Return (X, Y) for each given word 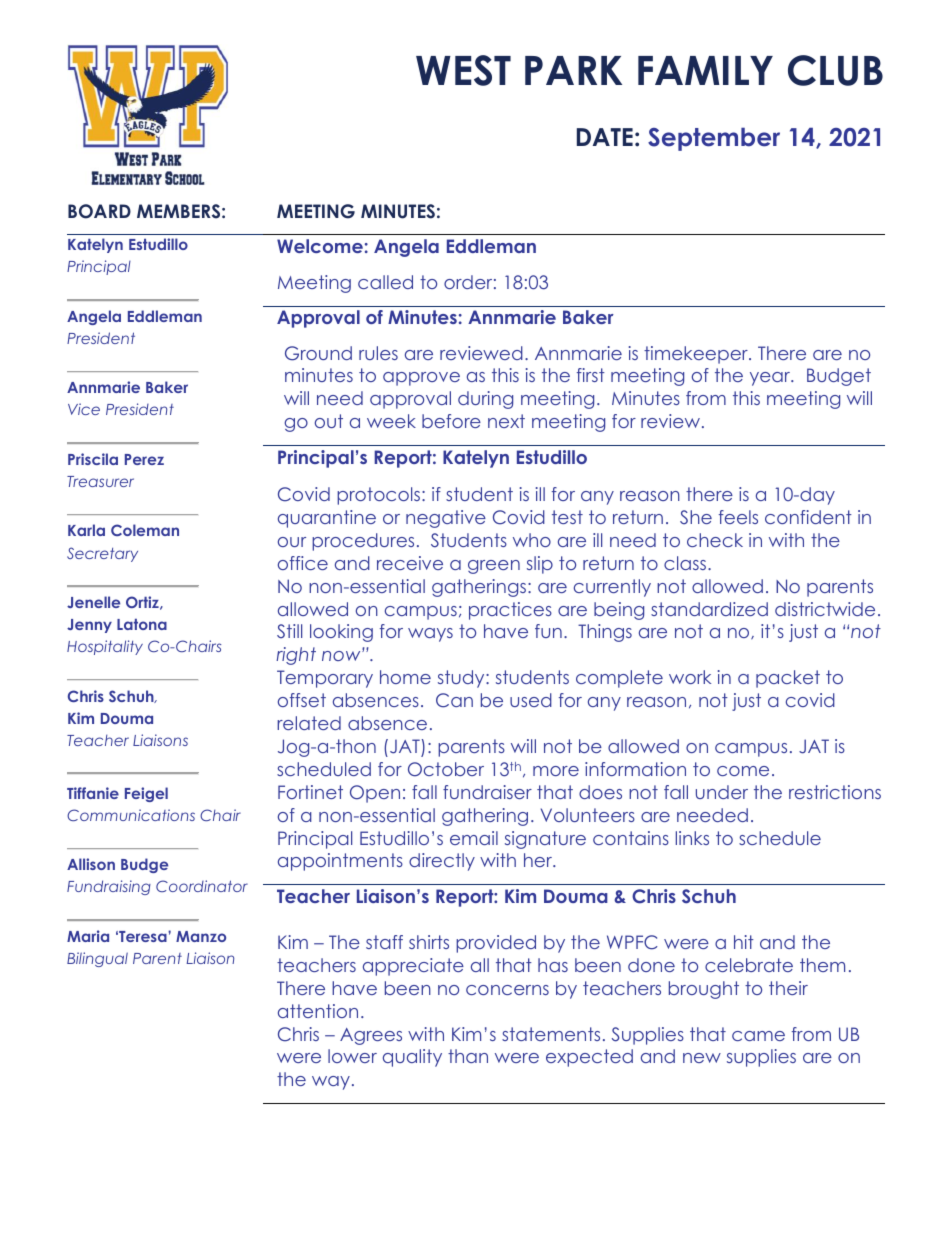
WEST (463, 70)
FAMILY (705, 70)
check (715, 540)
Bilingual (97, 959)
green (494, 567)
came (758, 1036)
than (468, 1056)
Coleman (145, 530)
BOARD (99, 211)
